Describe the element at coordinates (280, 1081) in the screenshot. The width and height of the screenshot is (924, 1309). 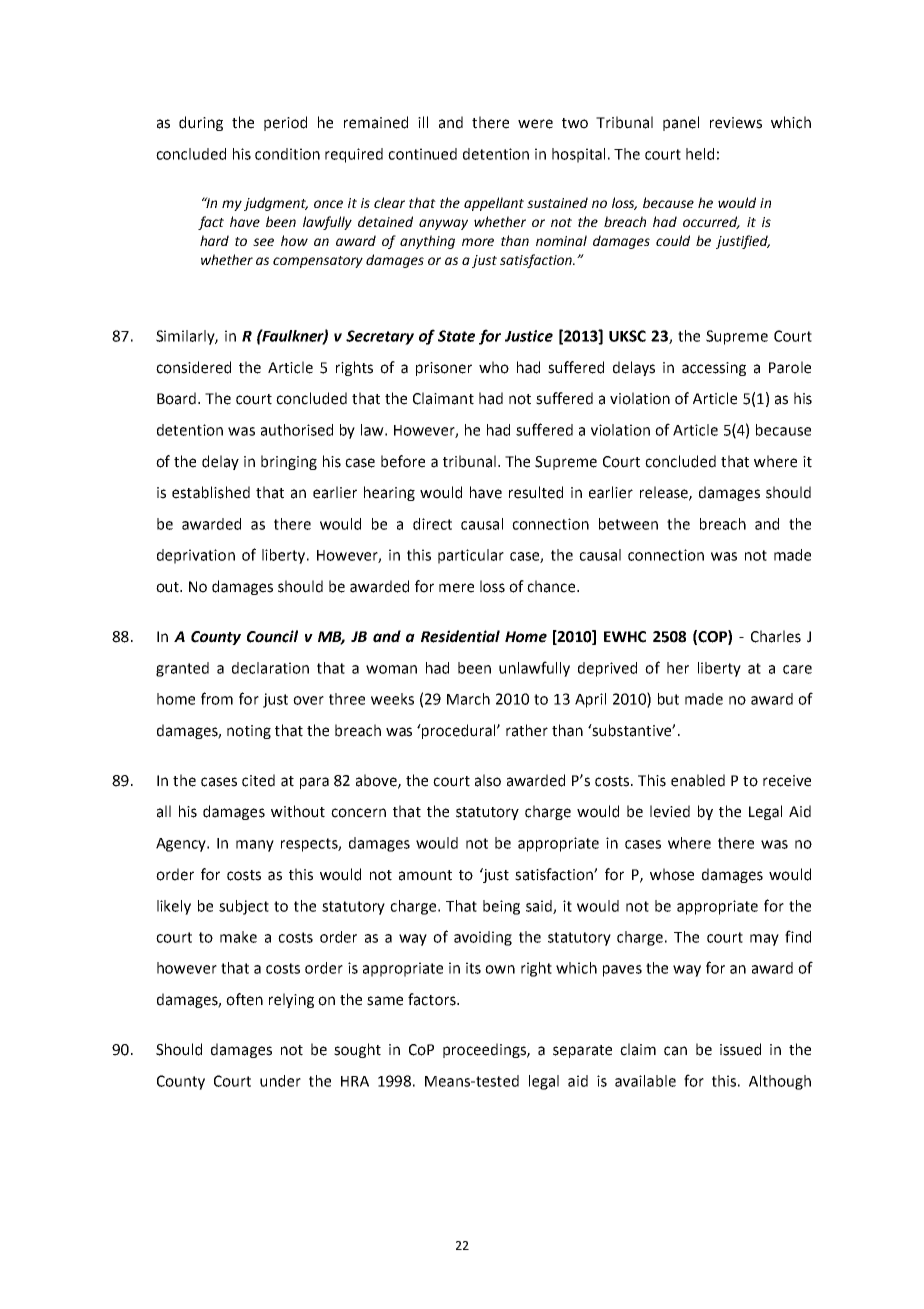
I see `under` at that location.
